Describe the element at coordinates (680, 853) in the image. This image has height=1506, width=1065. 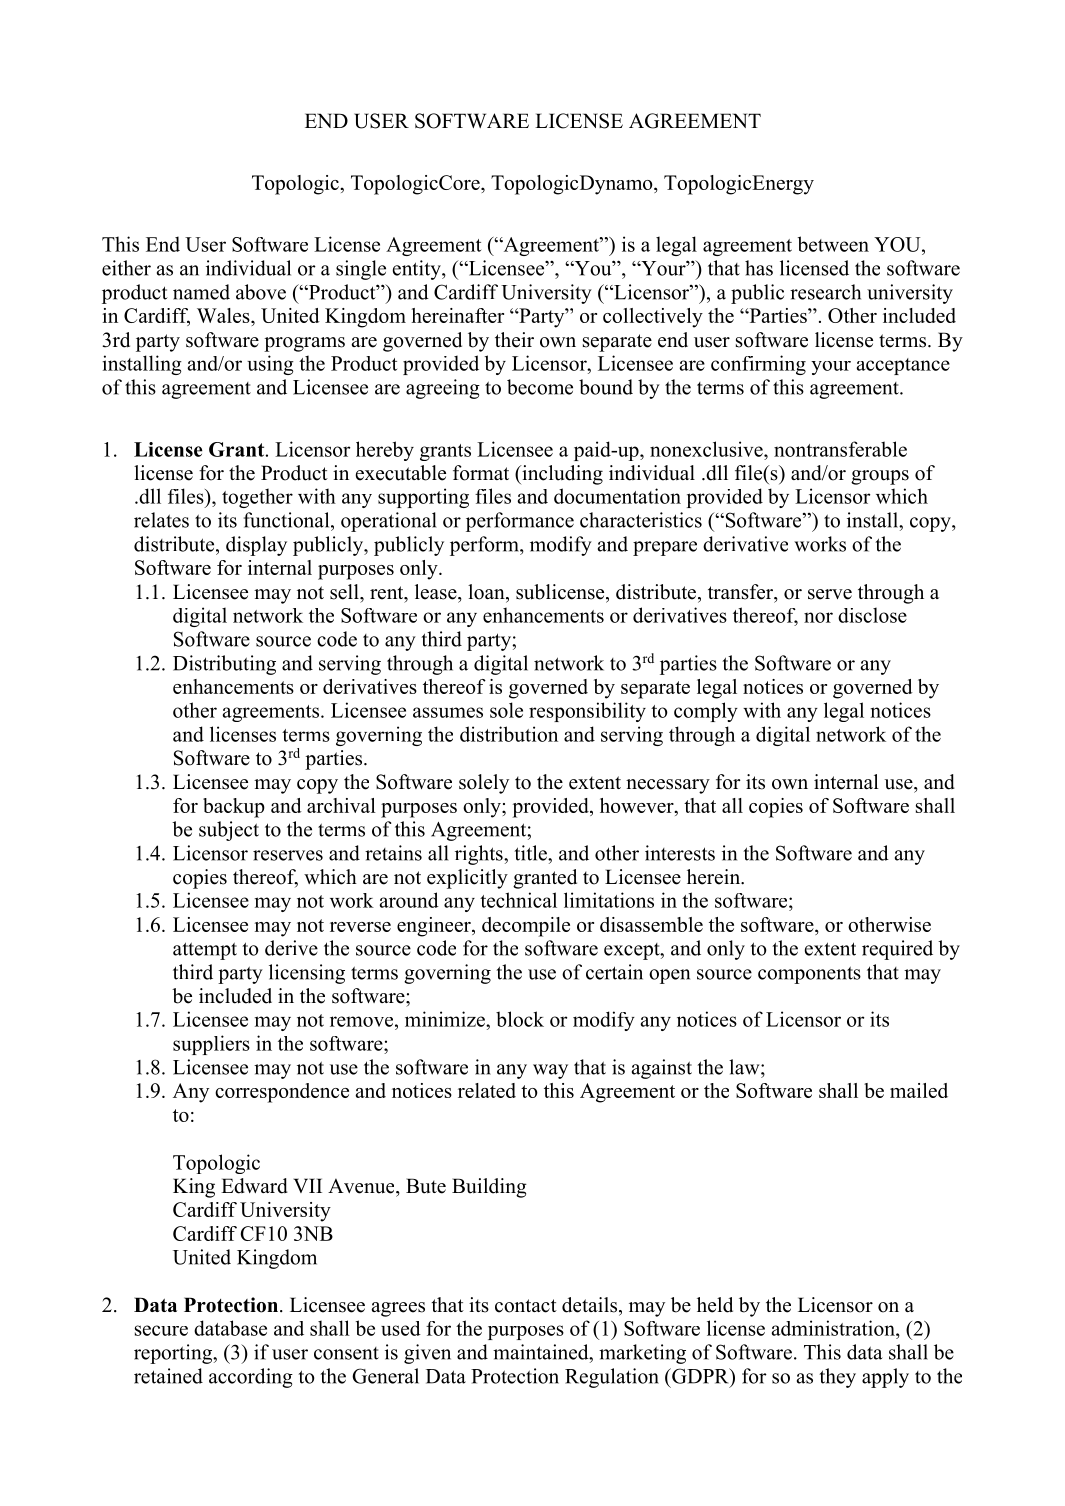
I see `interests` at that location.
